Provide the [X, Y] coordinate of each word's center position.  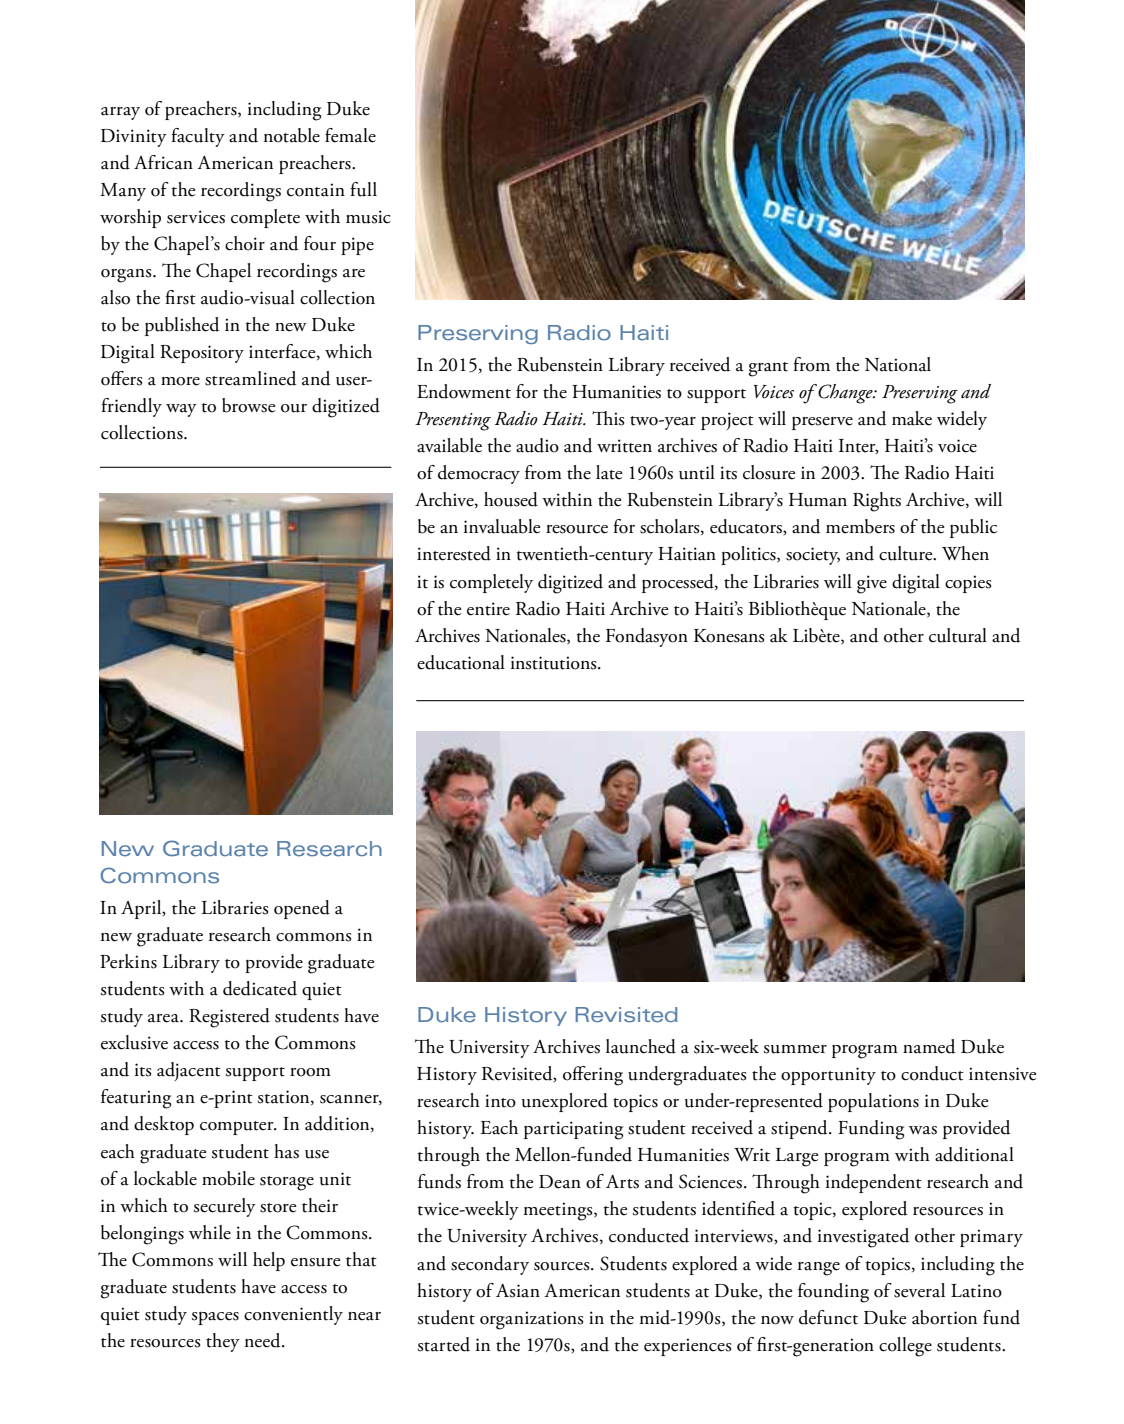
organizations [531, 1320]
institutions [555, 663]
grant [768, 369]
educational [461, 662]
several [919, 1290]
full [363, 189]
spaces [215, 1318]
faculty [198, 137]
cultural [958, 635]
